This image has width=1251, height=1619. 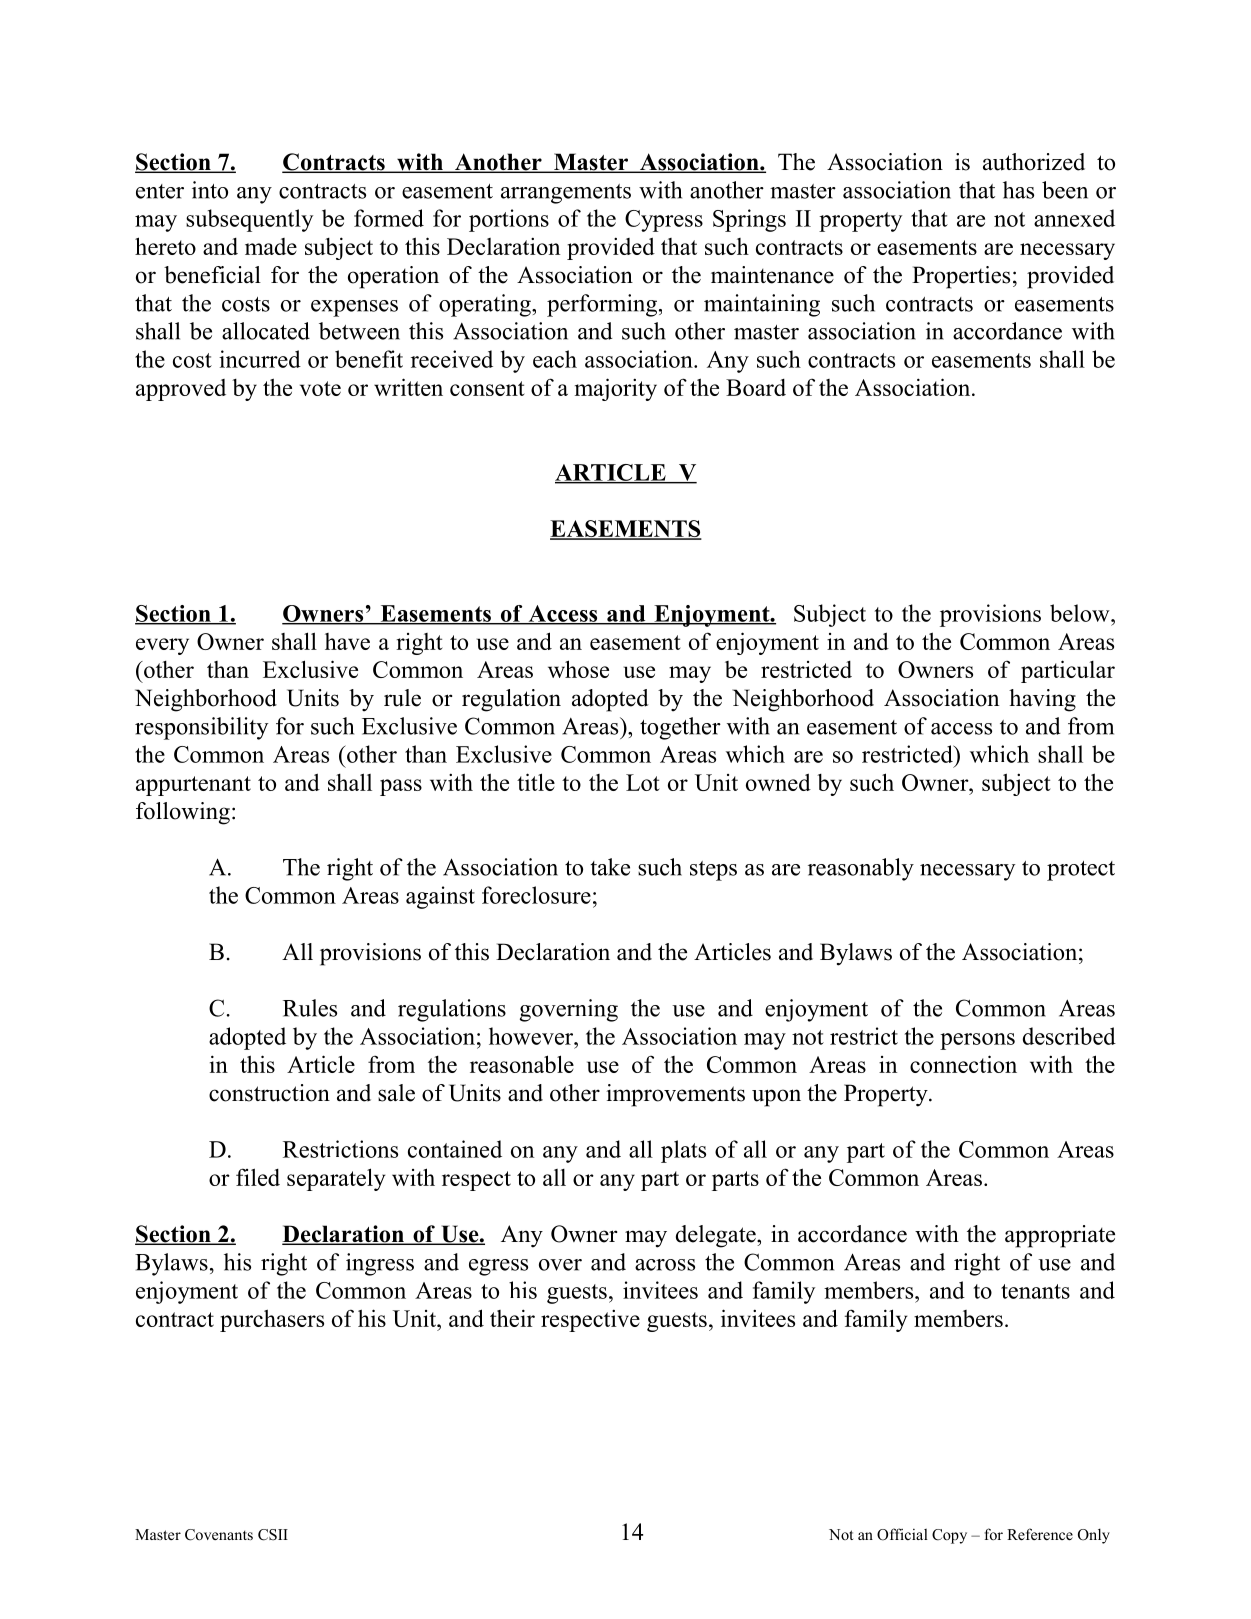 What do you see at coordinates (1060, 1236) in the image?
I see `appropriate` at bounding box center [1060, 1236].
